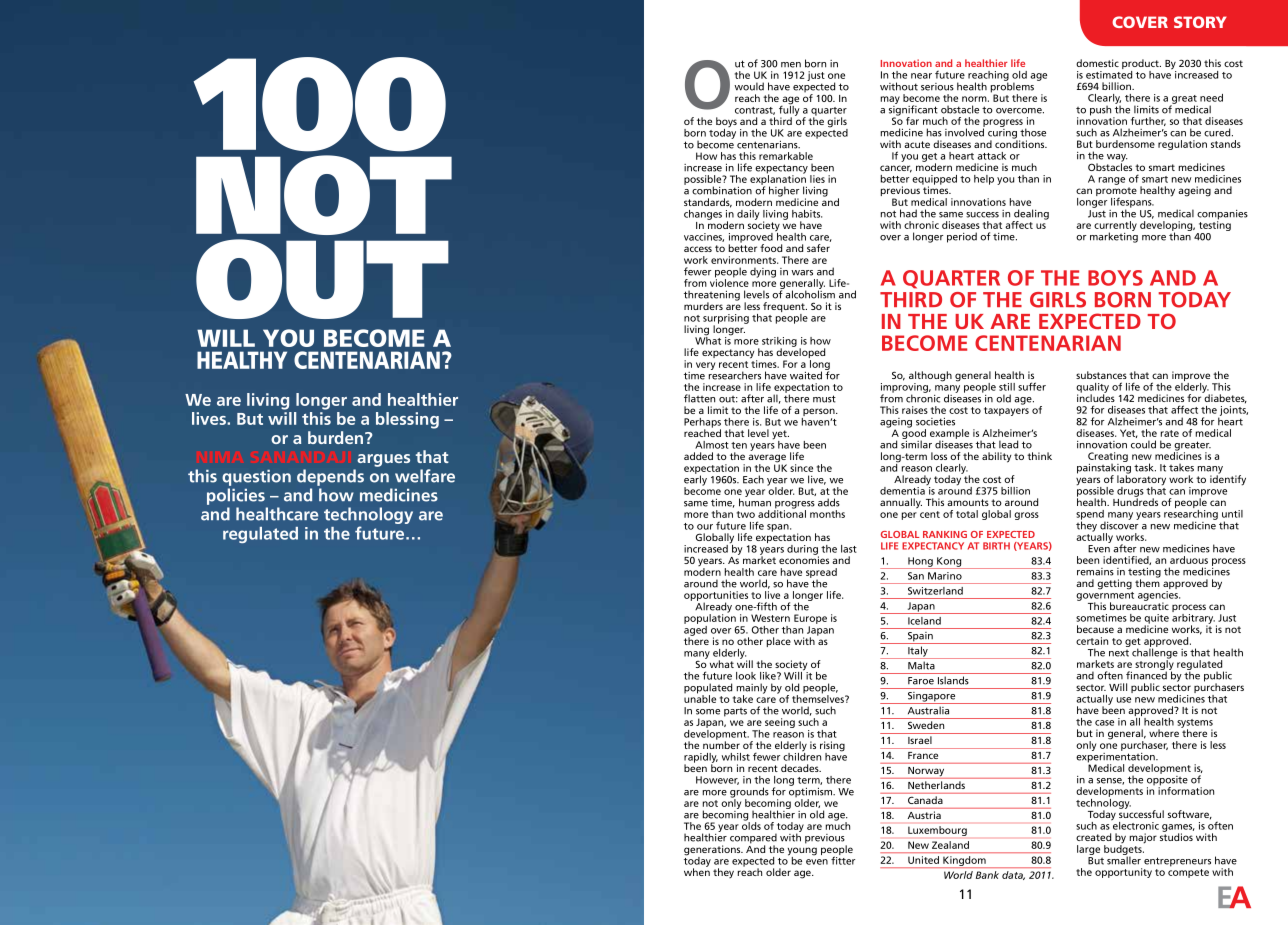  Describe the element at coordinates (1097, 63) in the image. I see `domestic` at that location.
